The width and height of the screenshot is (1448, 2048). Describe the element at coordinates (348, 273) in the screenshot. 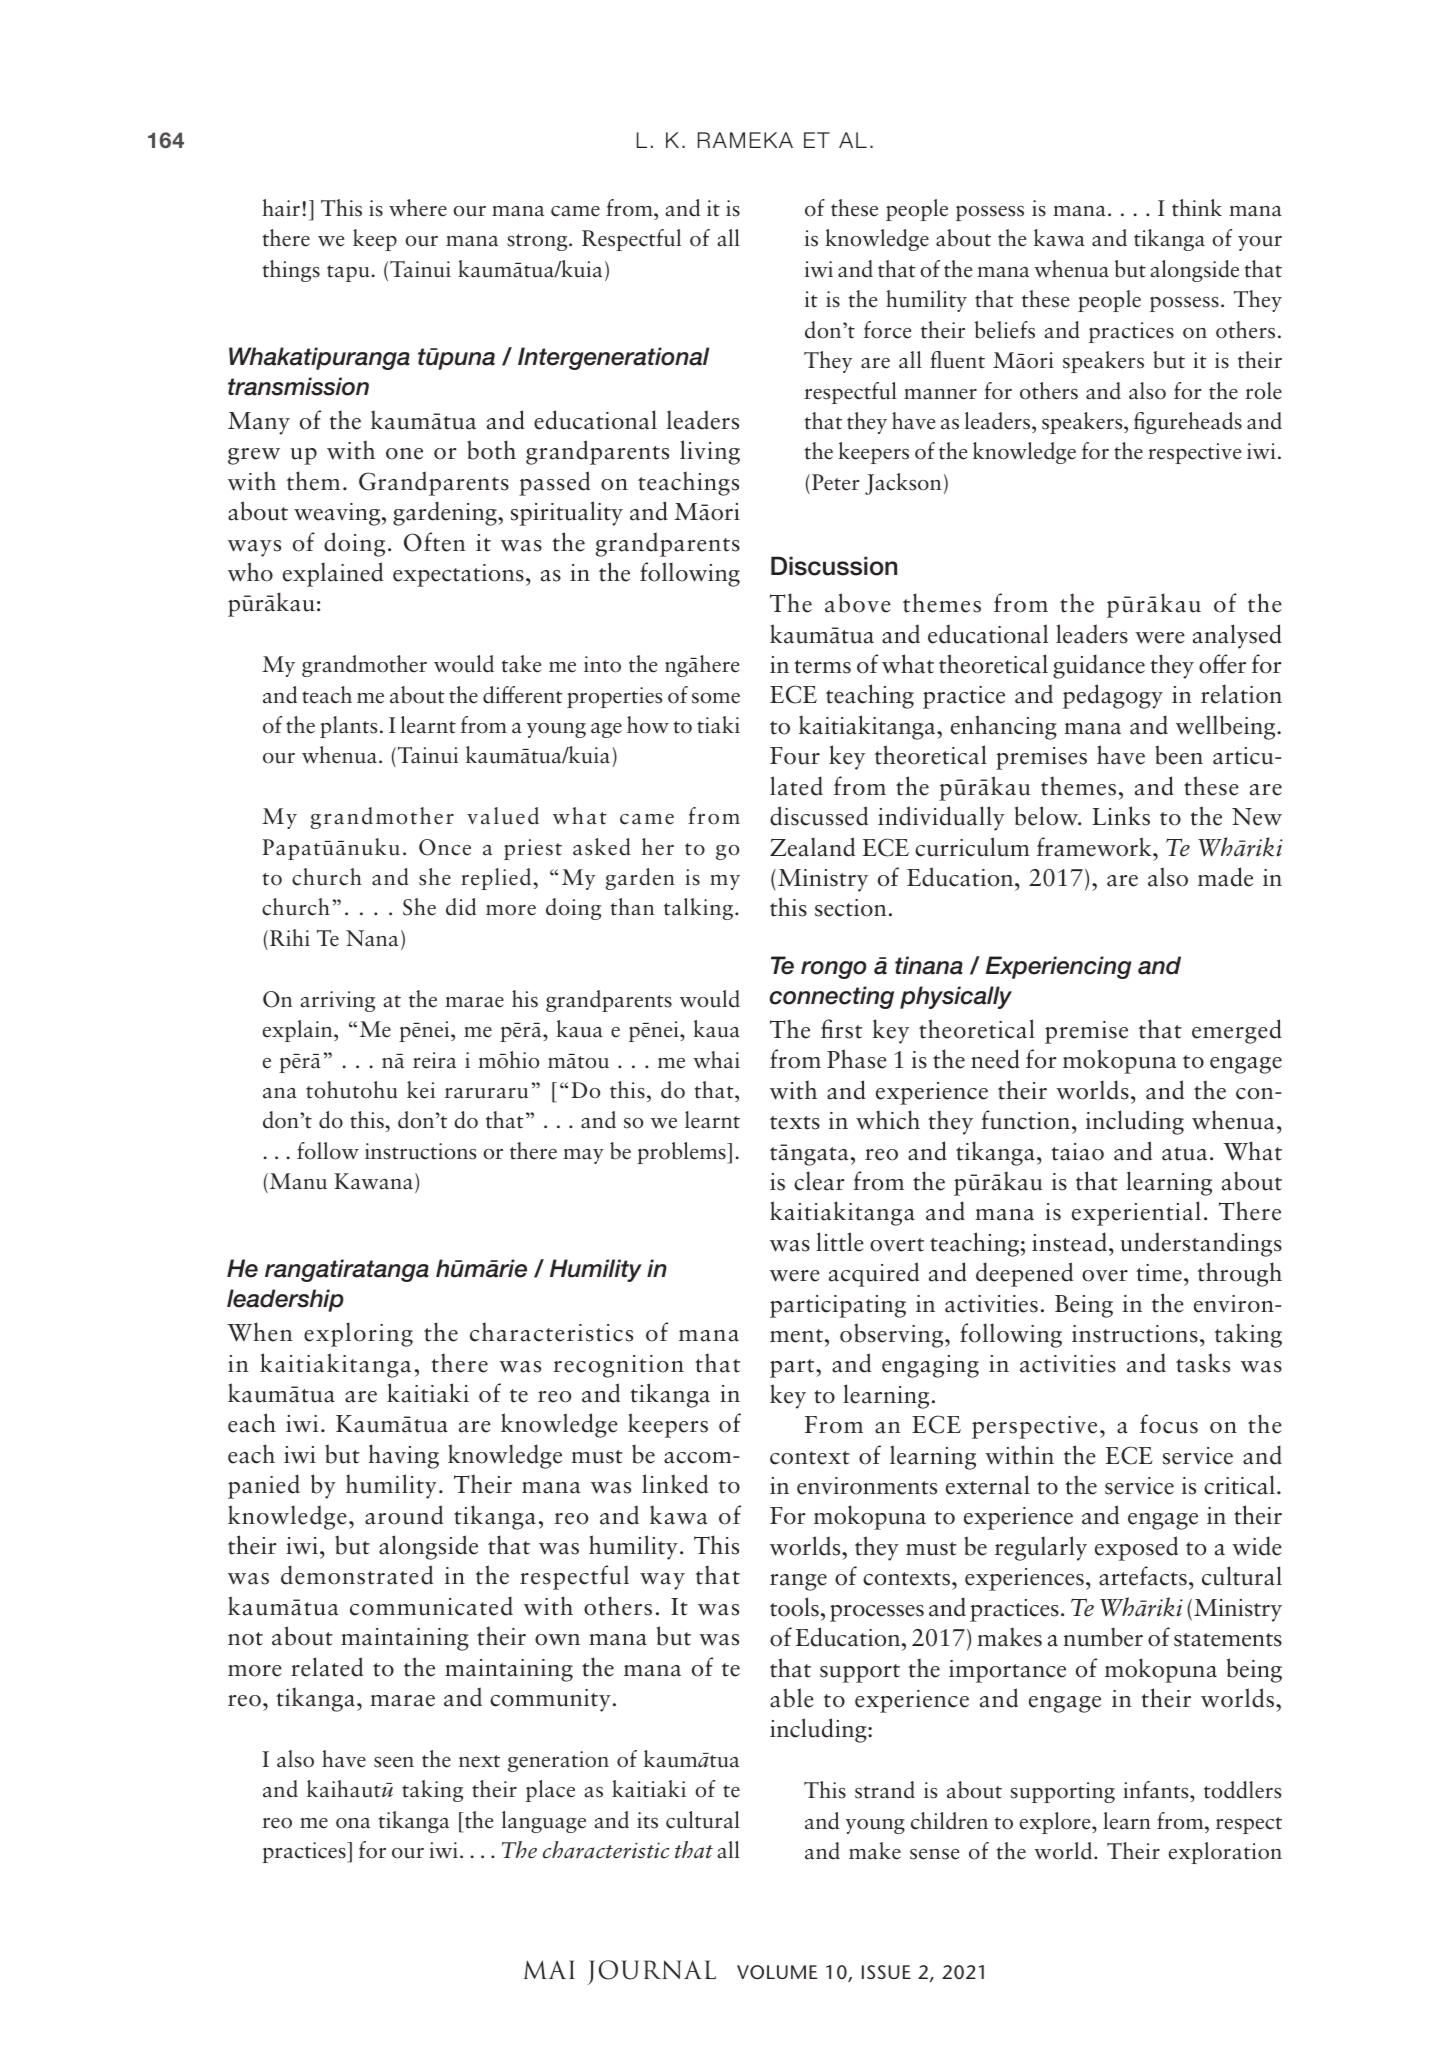

I see `tapu` at that location.
